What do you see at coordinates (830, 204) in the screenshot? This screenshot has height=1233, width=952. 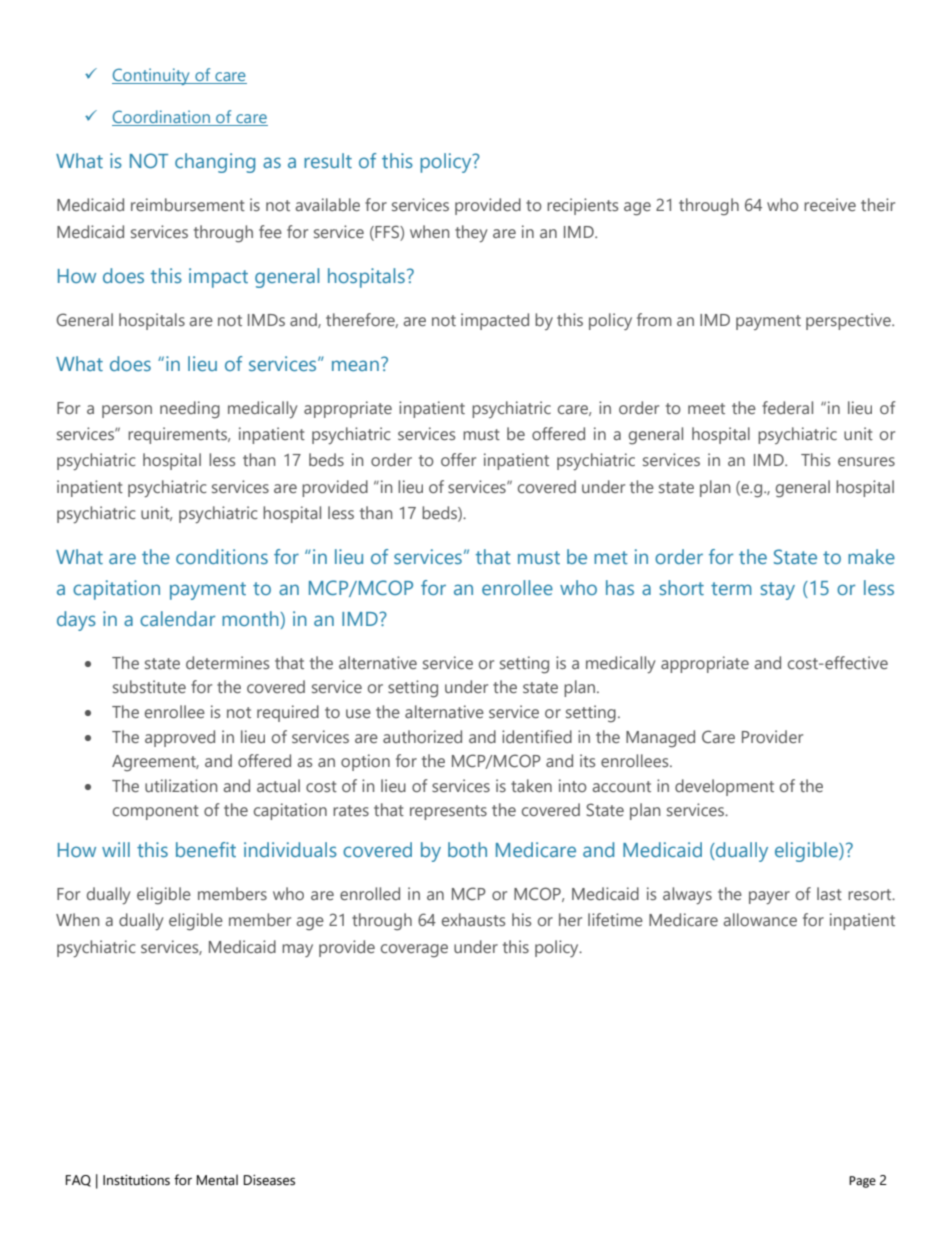 I see `receive` at bounding box center [830, 204].
